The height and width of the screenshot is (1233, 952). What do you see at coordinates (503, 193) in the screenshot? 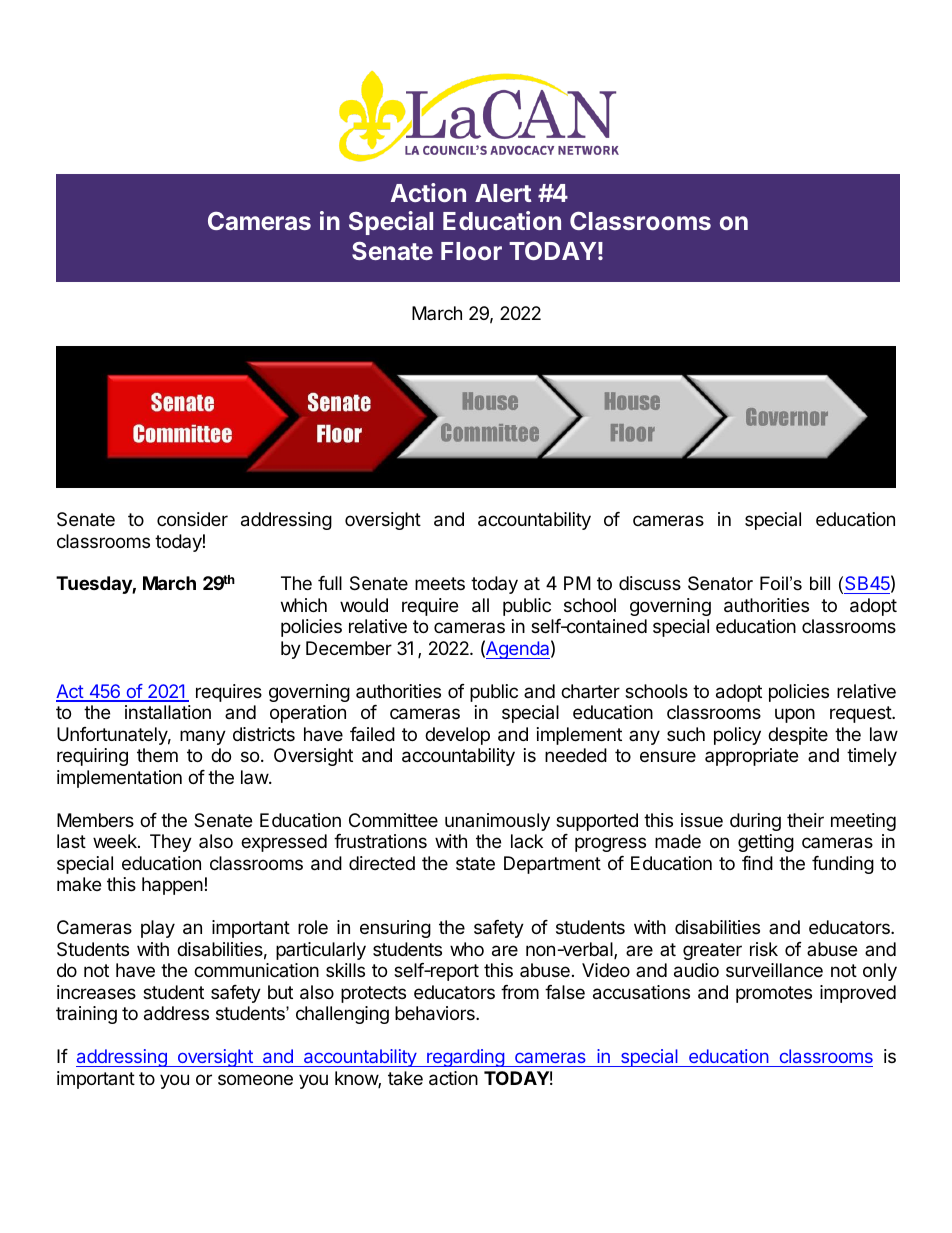
I see `Alert` at bounding box center [503, 193].
